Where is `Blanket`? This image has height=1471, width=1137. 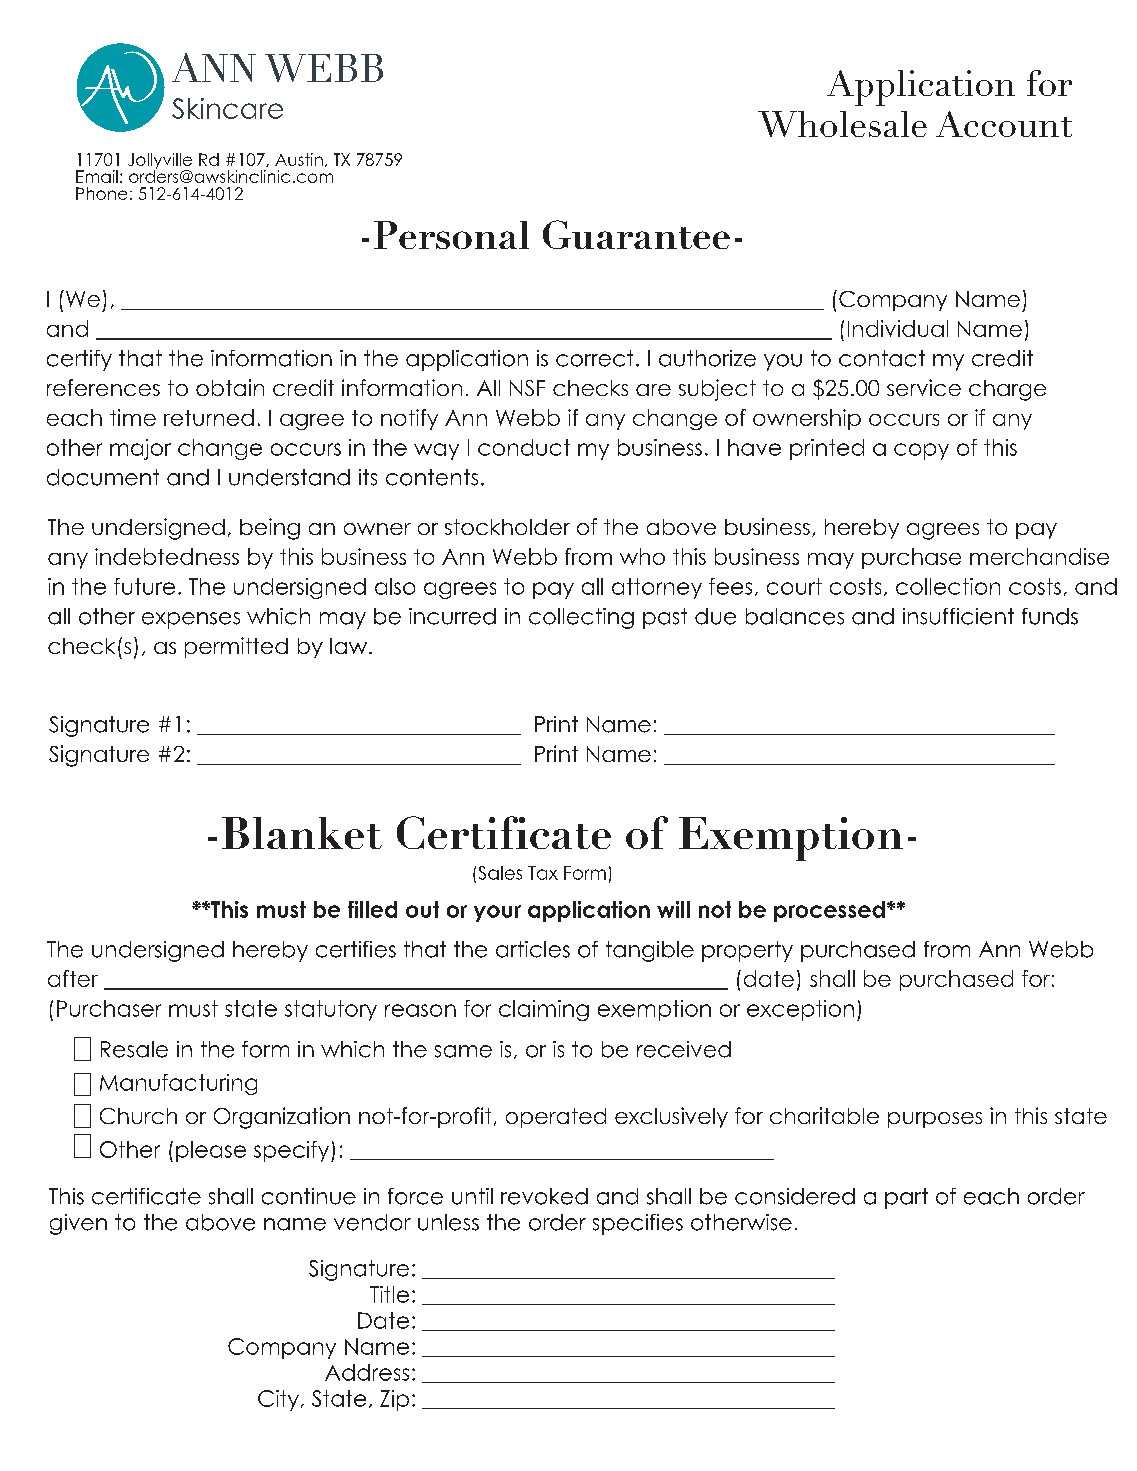
Blanket is located at coordinates (302, 833).
